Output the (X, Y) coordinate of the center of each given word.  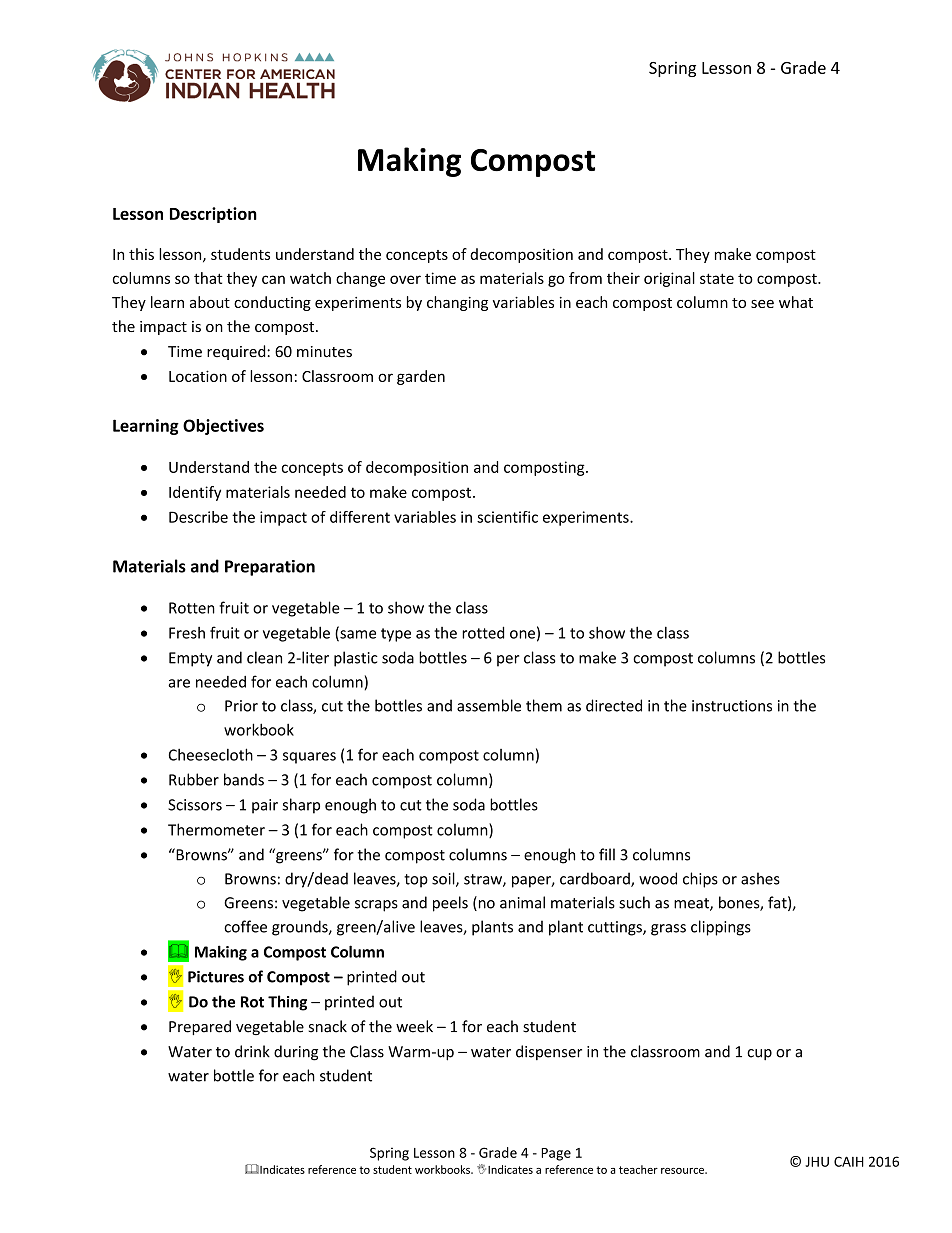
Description (213, 215)
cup (759, 1055)
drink (252, 1051)
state (717, 278)
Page (556, 1154)
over (405, 279)
